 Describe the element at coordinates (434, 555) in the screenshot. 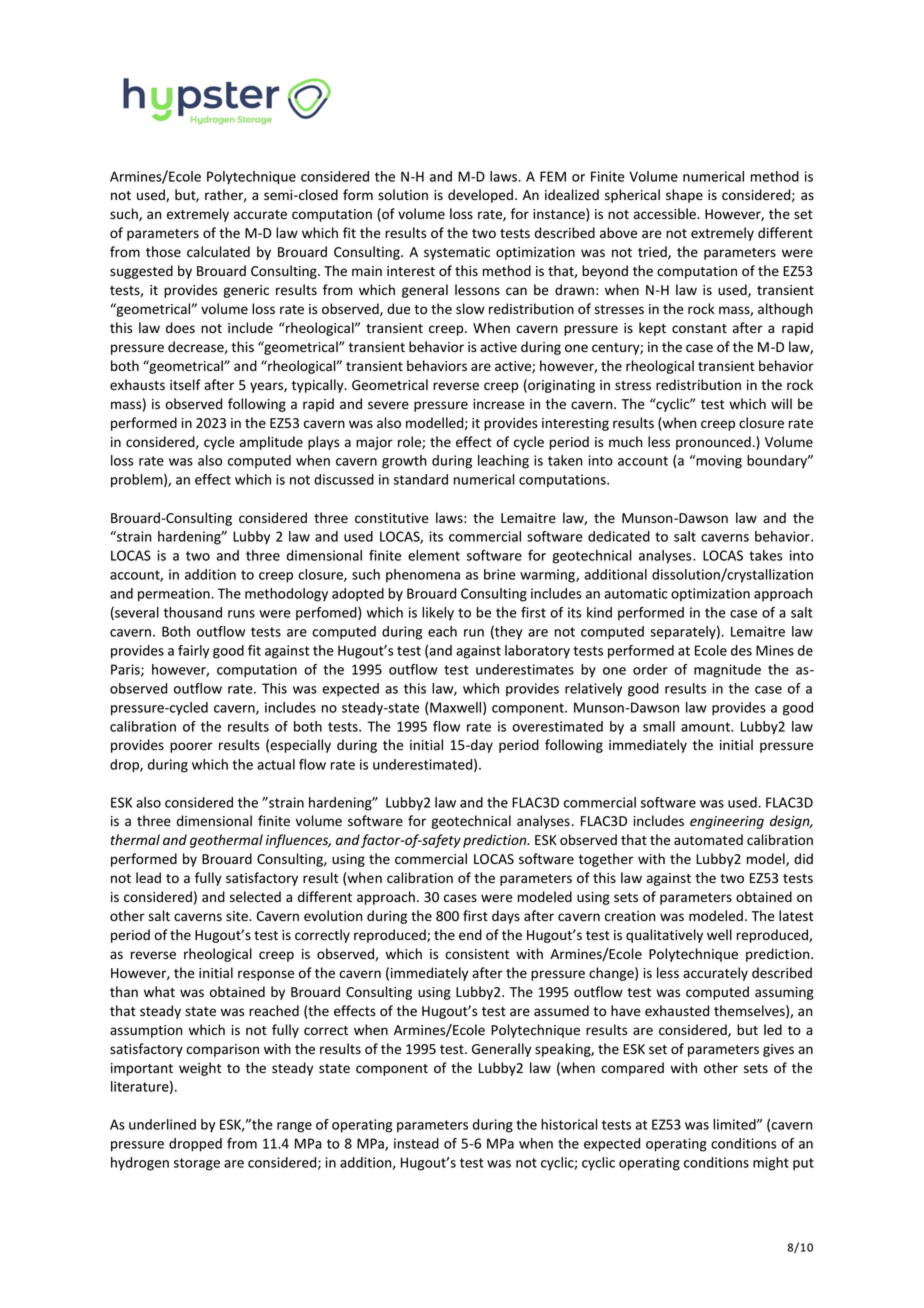

I see `element` at that location.
